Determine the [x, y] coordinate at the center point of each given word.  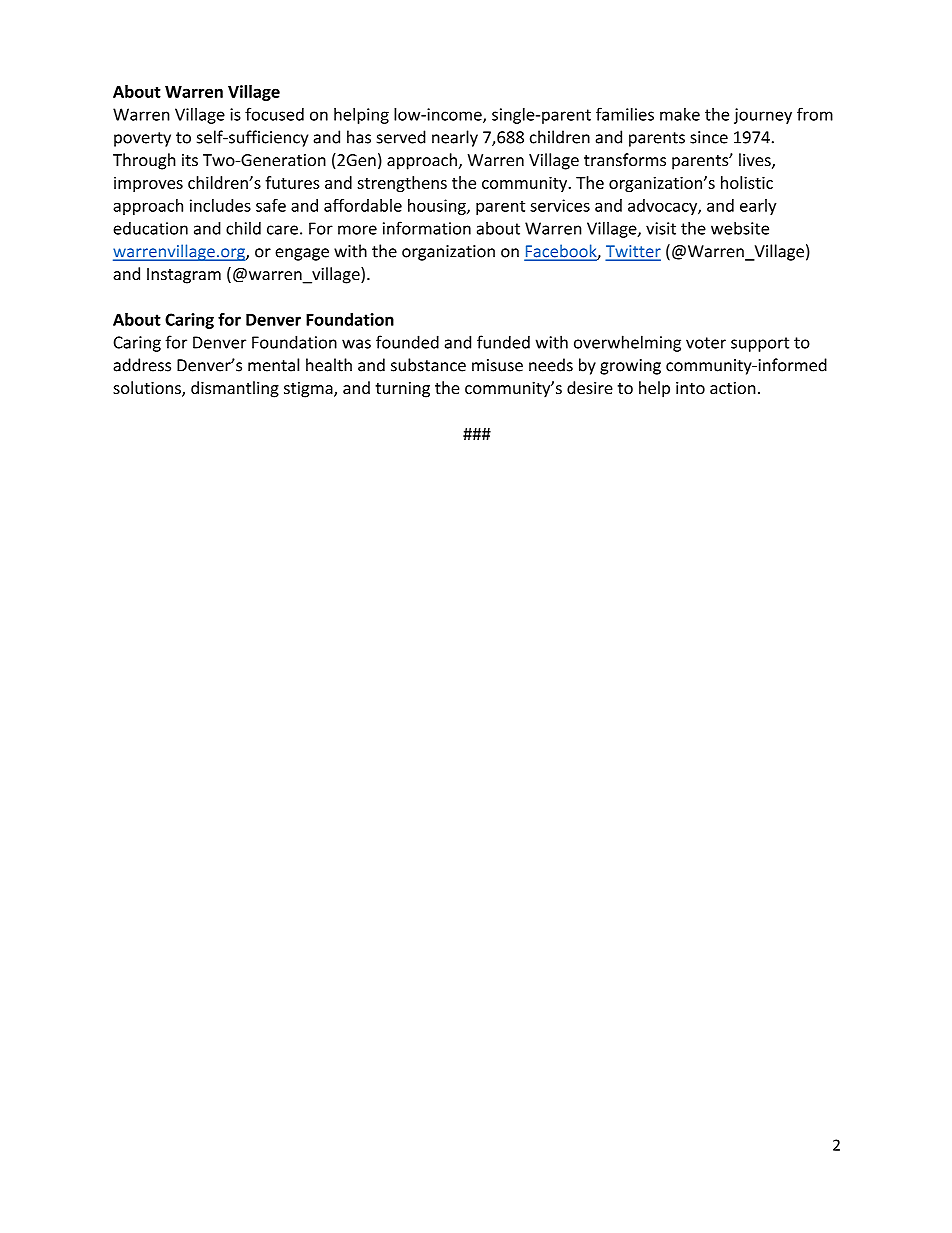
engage [302, 254]
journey [763, 116]
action [733, 388]
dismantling [235, 389]
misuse [497, 365]
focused [274, 114]
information [427, 228]
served [401, 137]
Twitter [633, 252]
